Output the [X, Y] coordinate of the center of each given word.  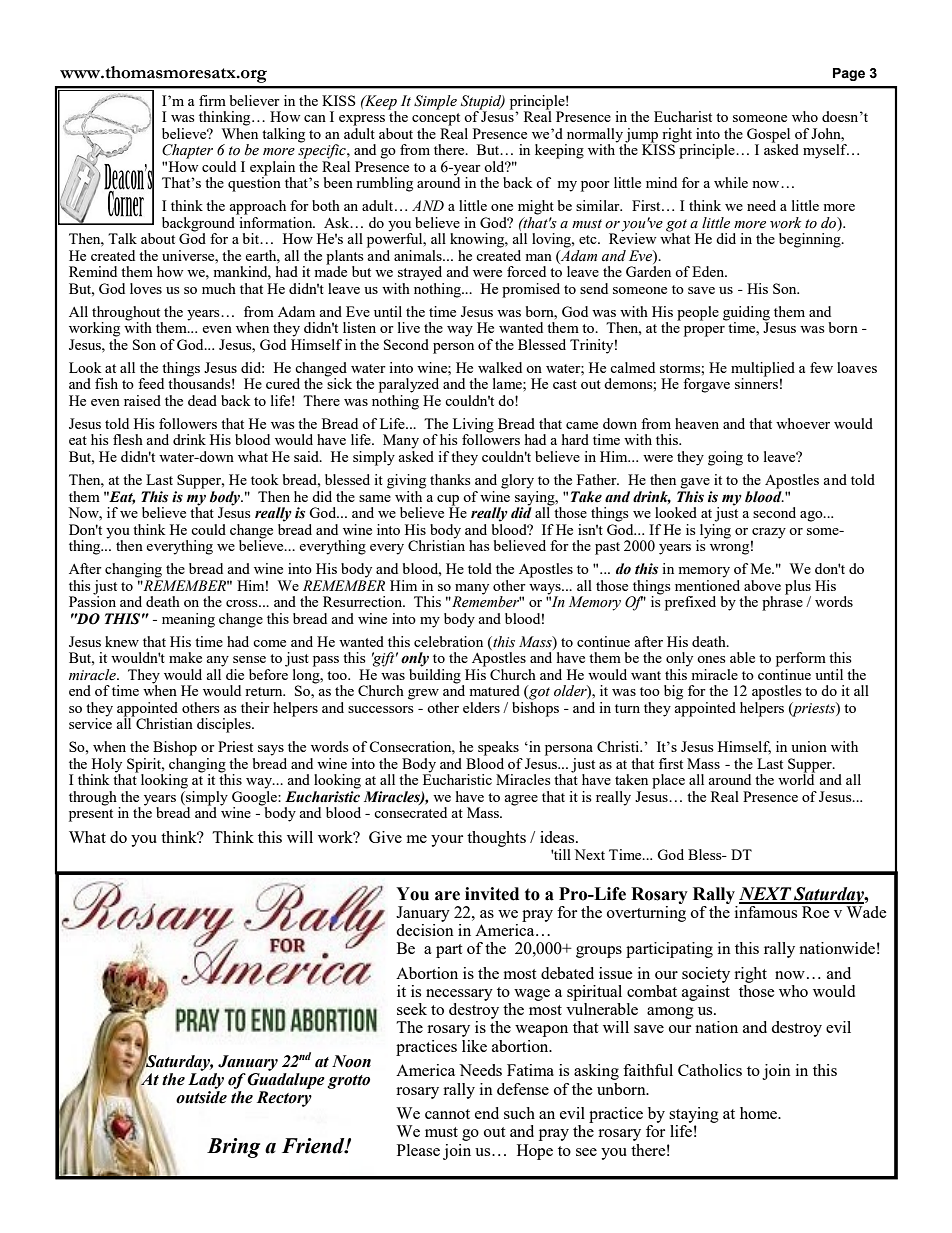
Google [255, 798]
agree [521, 800]
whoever [803, 423]
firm [212, 100]
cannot [447, 1114]
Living [472, 426]
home [760, 1113]
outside [201, 1097]
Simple [435, 102]
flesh [128, 439]
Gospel [768, 136]
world [796, 778]
